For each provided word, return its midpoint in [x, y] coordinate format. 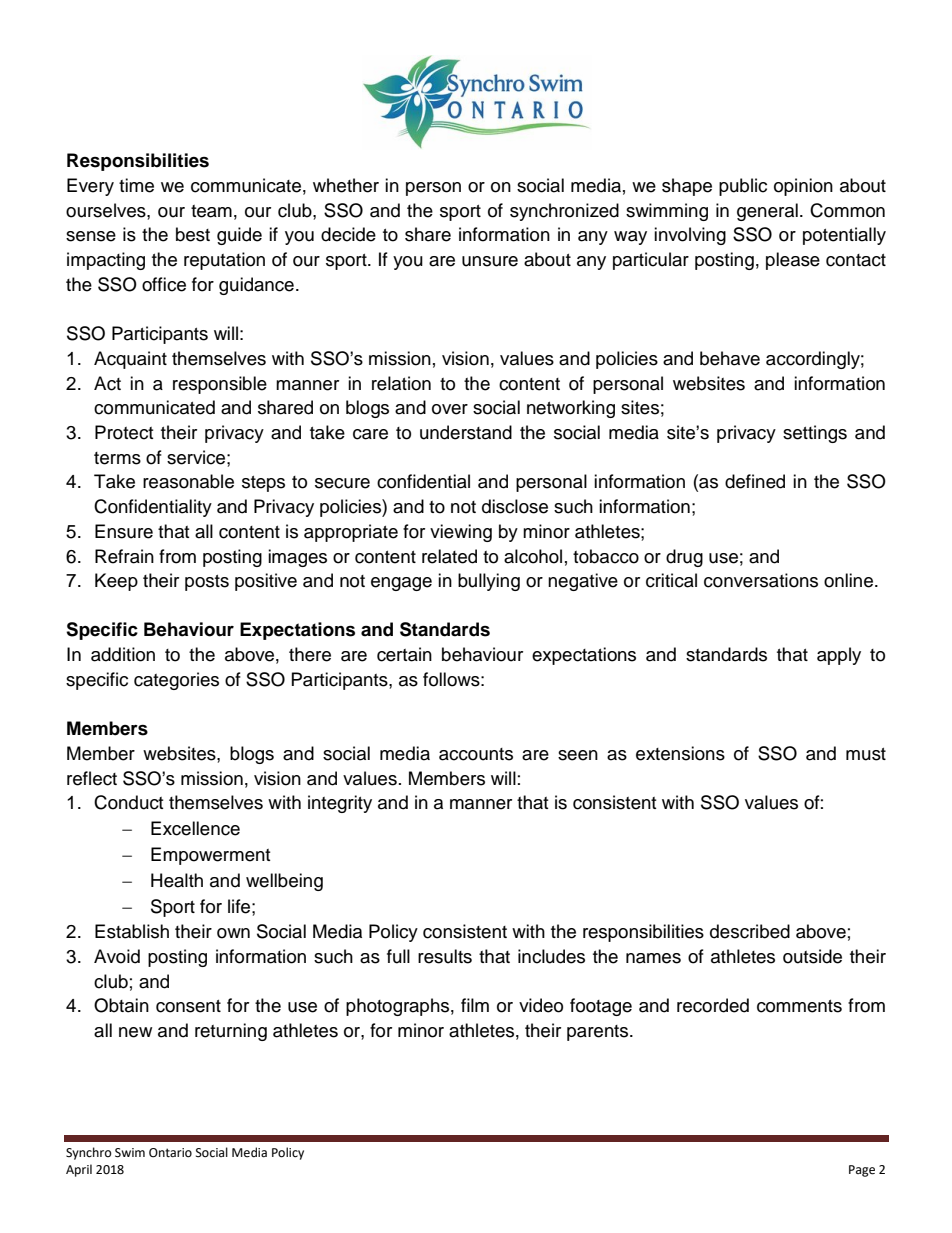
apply [839, 656]
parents [599, 1033]
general [767, 212]
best [193, 234]
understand [466, 432]
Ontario [170, 1153]
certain [404, 654]
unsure [490, 261]
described [750, 931]
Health [177, 880]
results [445, 956]
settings [815, 434]
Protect [124, 432]
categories [176, 681]
